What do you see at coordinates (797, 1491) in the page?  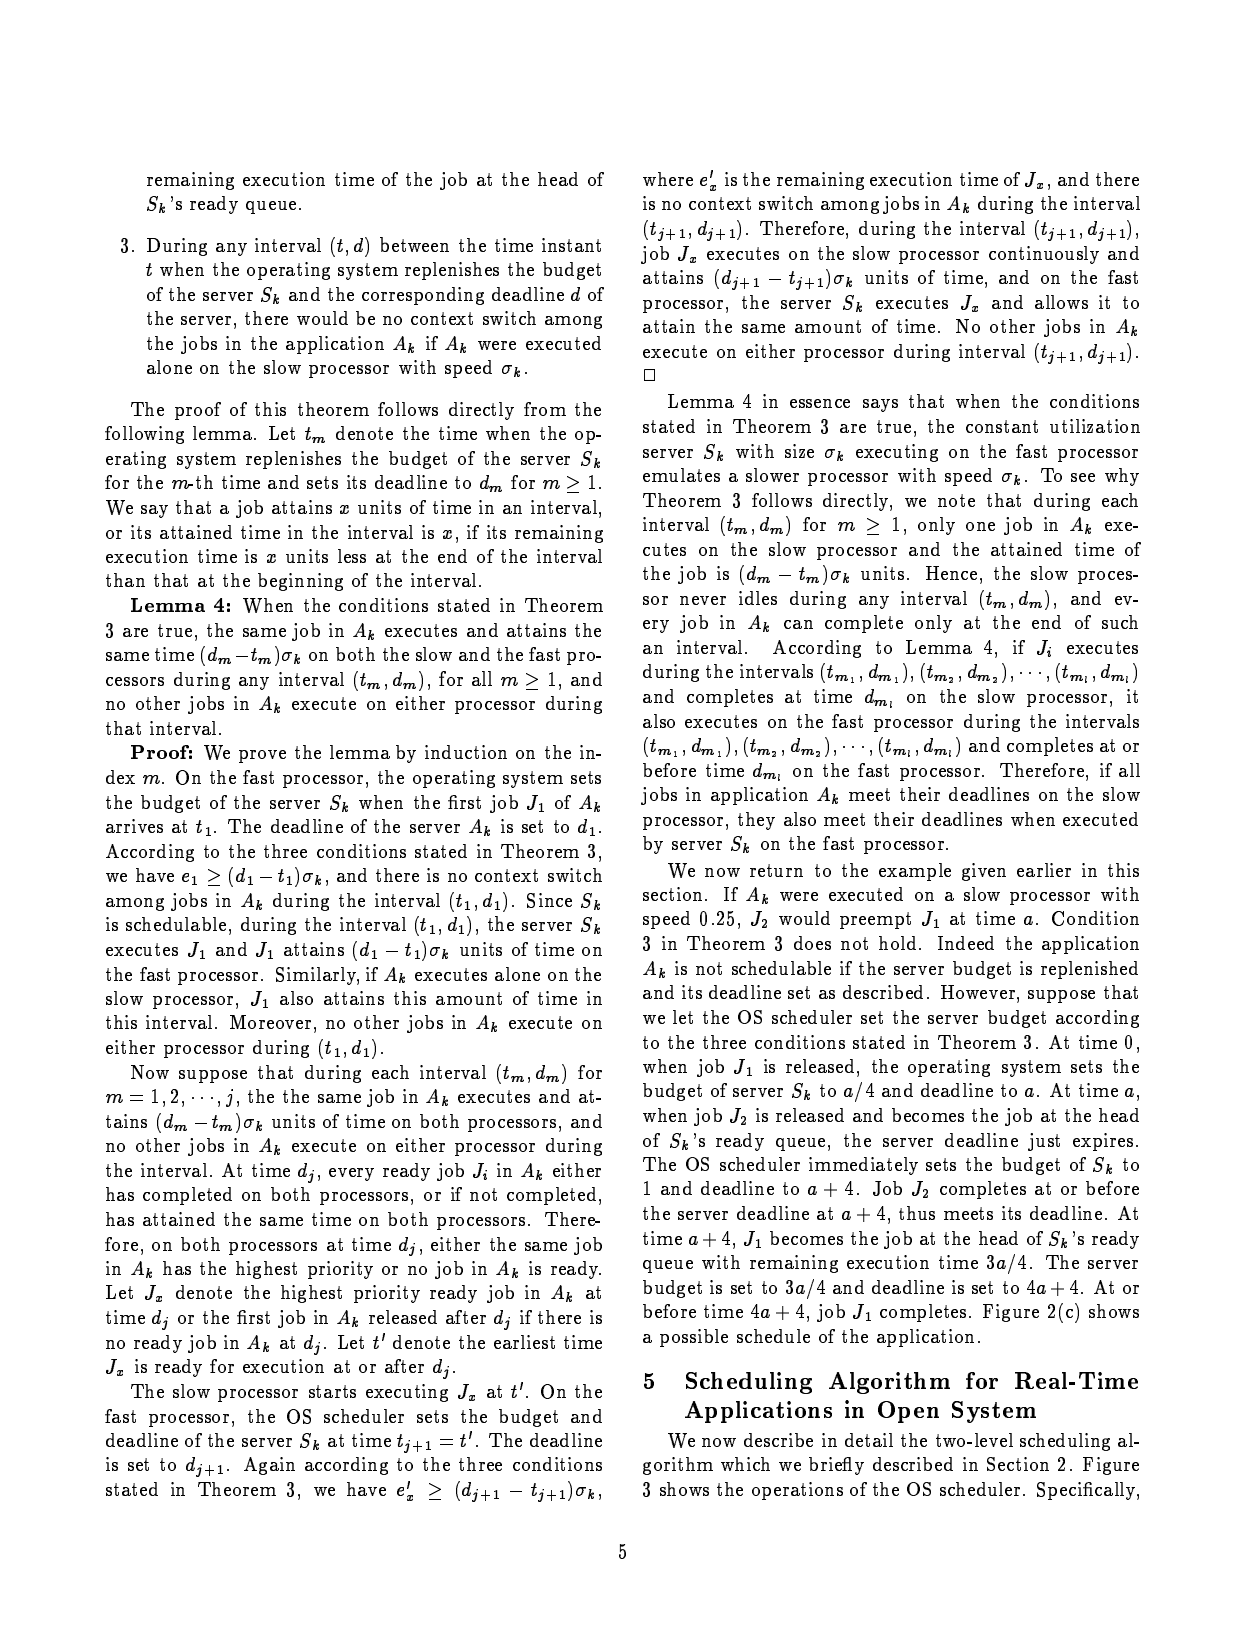 I see `operations` at bounding box center [797, 1491].
